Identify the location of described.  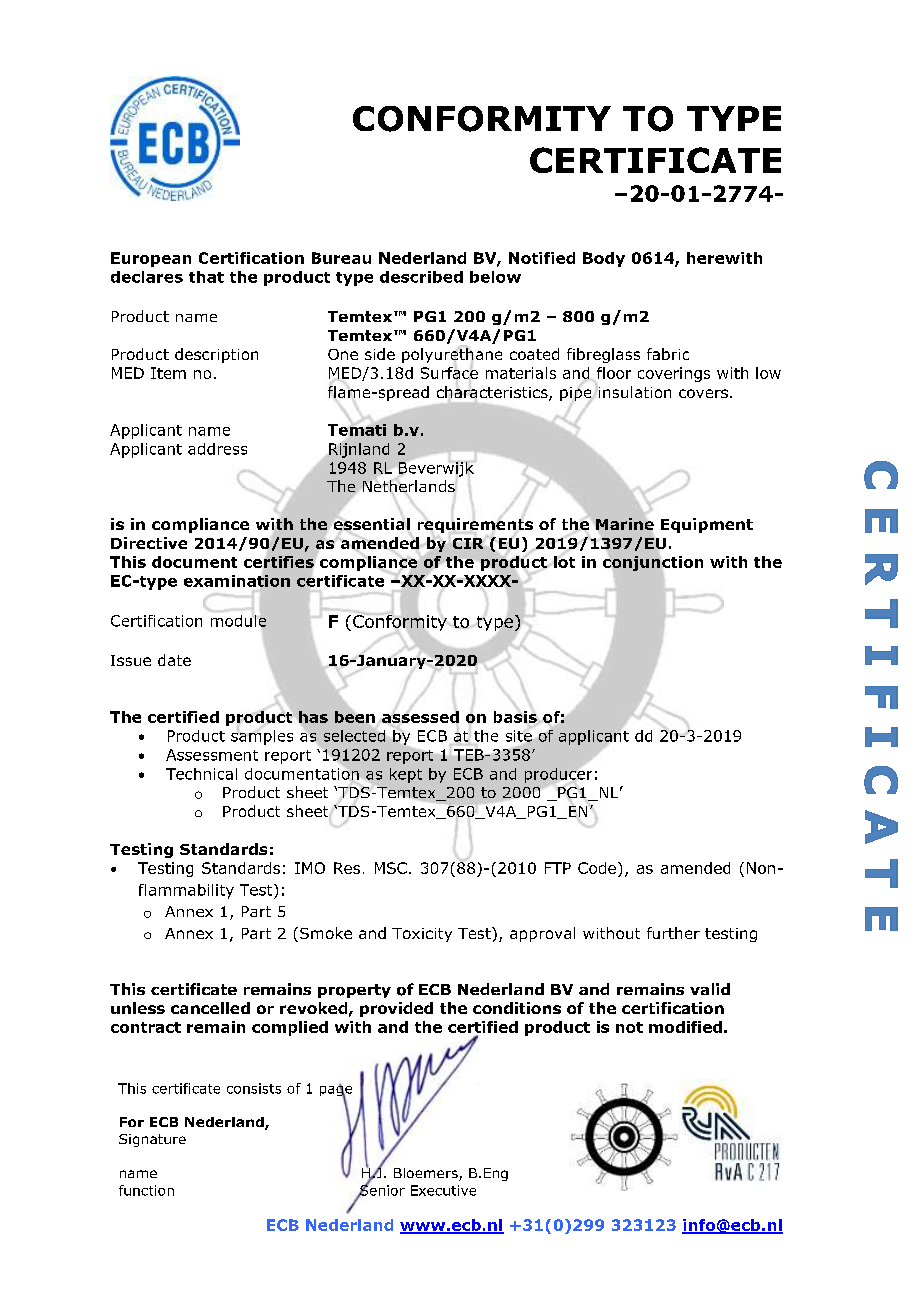
(421, 277).
